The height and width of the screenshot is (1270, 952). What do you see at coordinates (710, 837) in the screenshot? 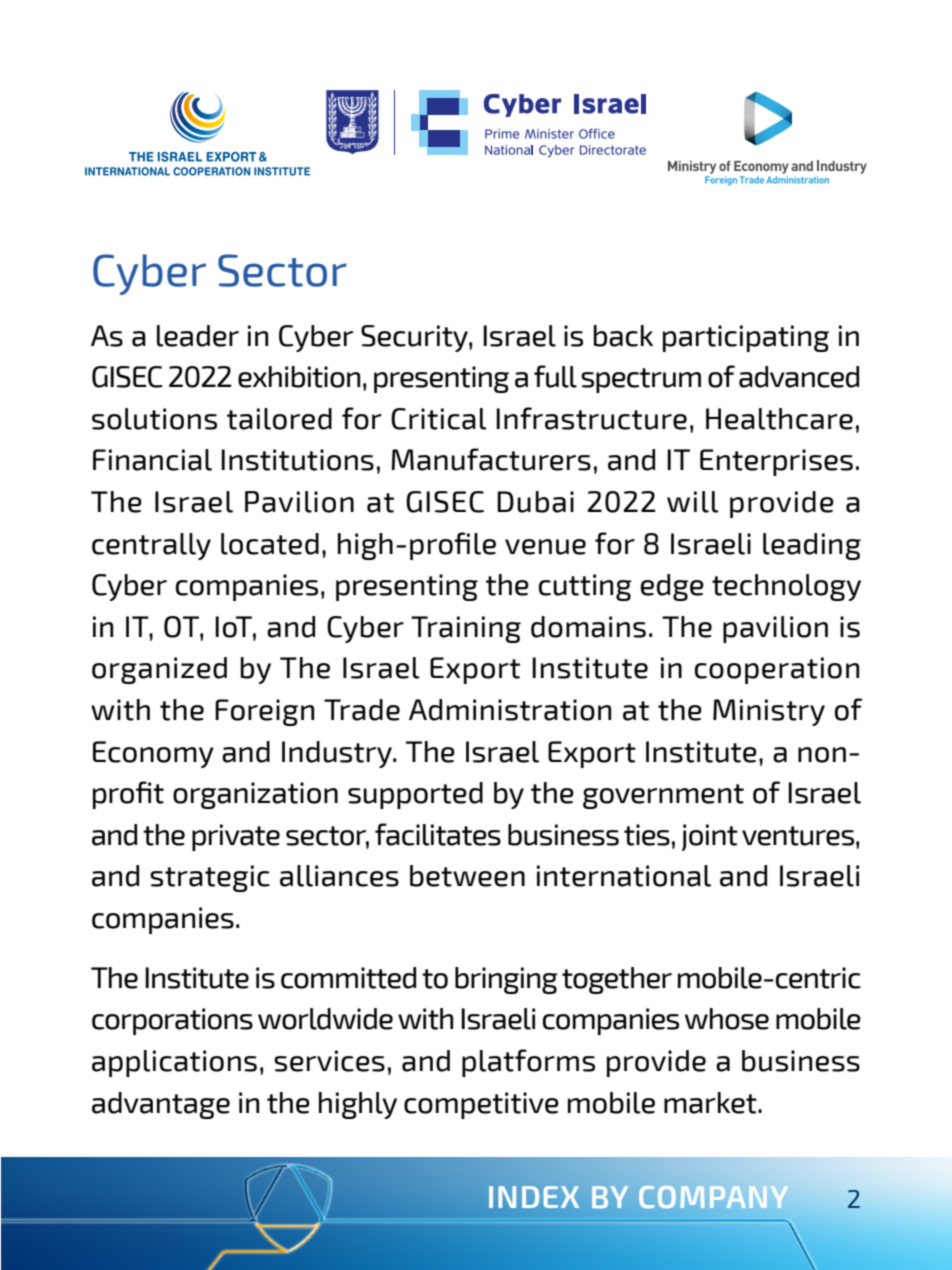
I see `joint` at bounding box center [710, 837].
